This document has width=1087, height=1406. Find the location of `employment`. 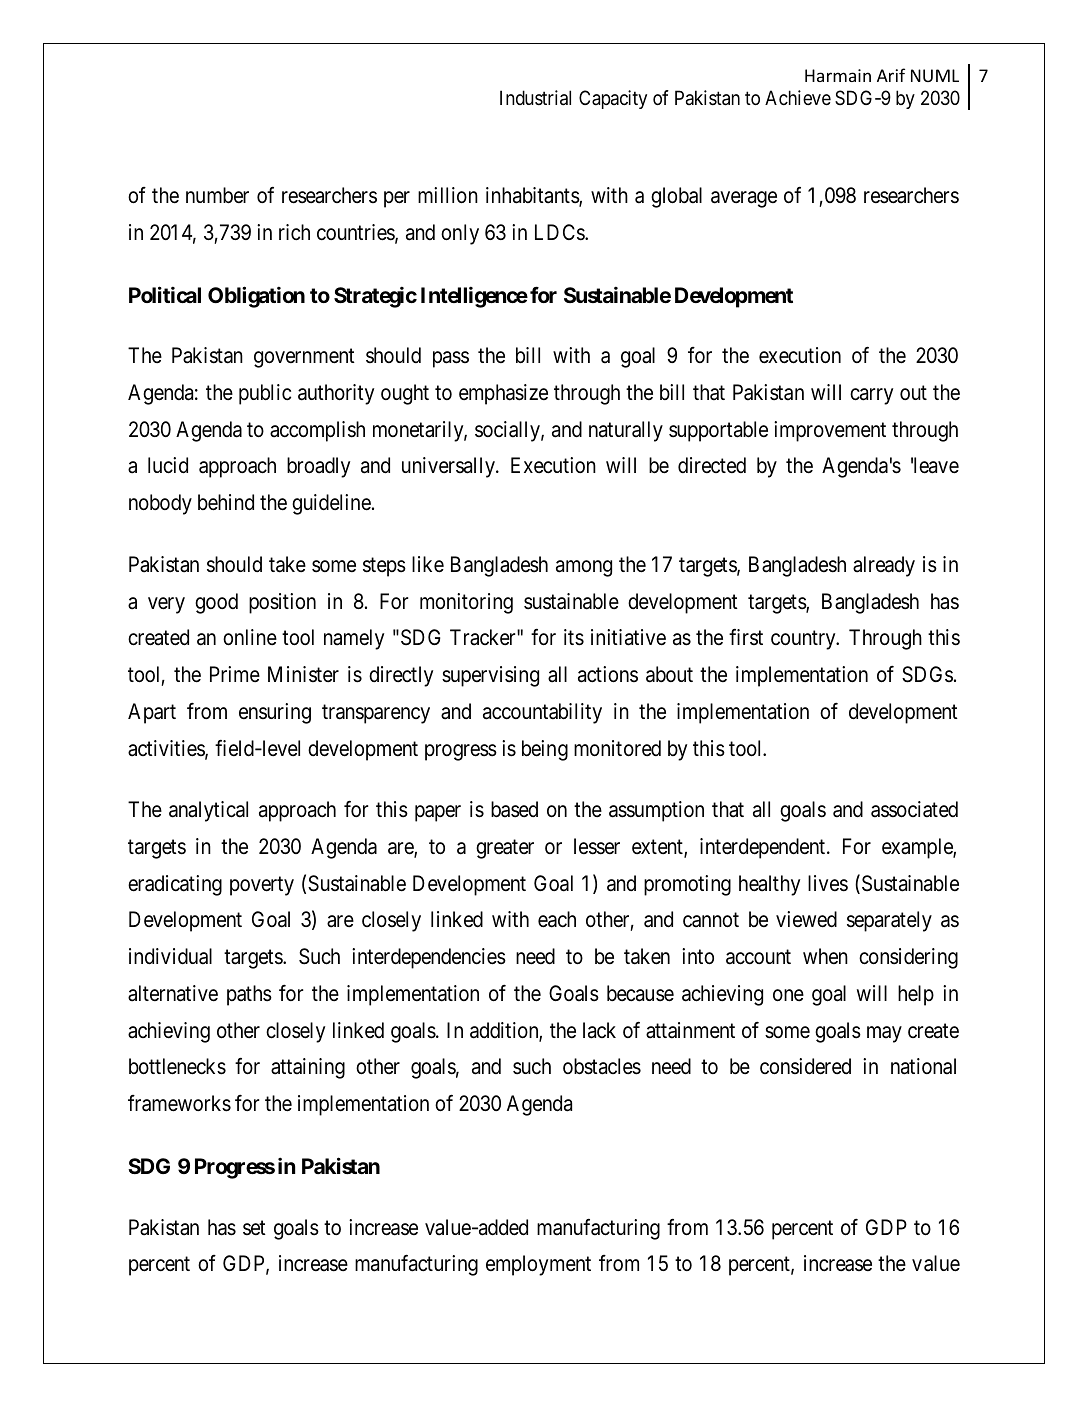

employment is located at coordinates (538, 1265).
